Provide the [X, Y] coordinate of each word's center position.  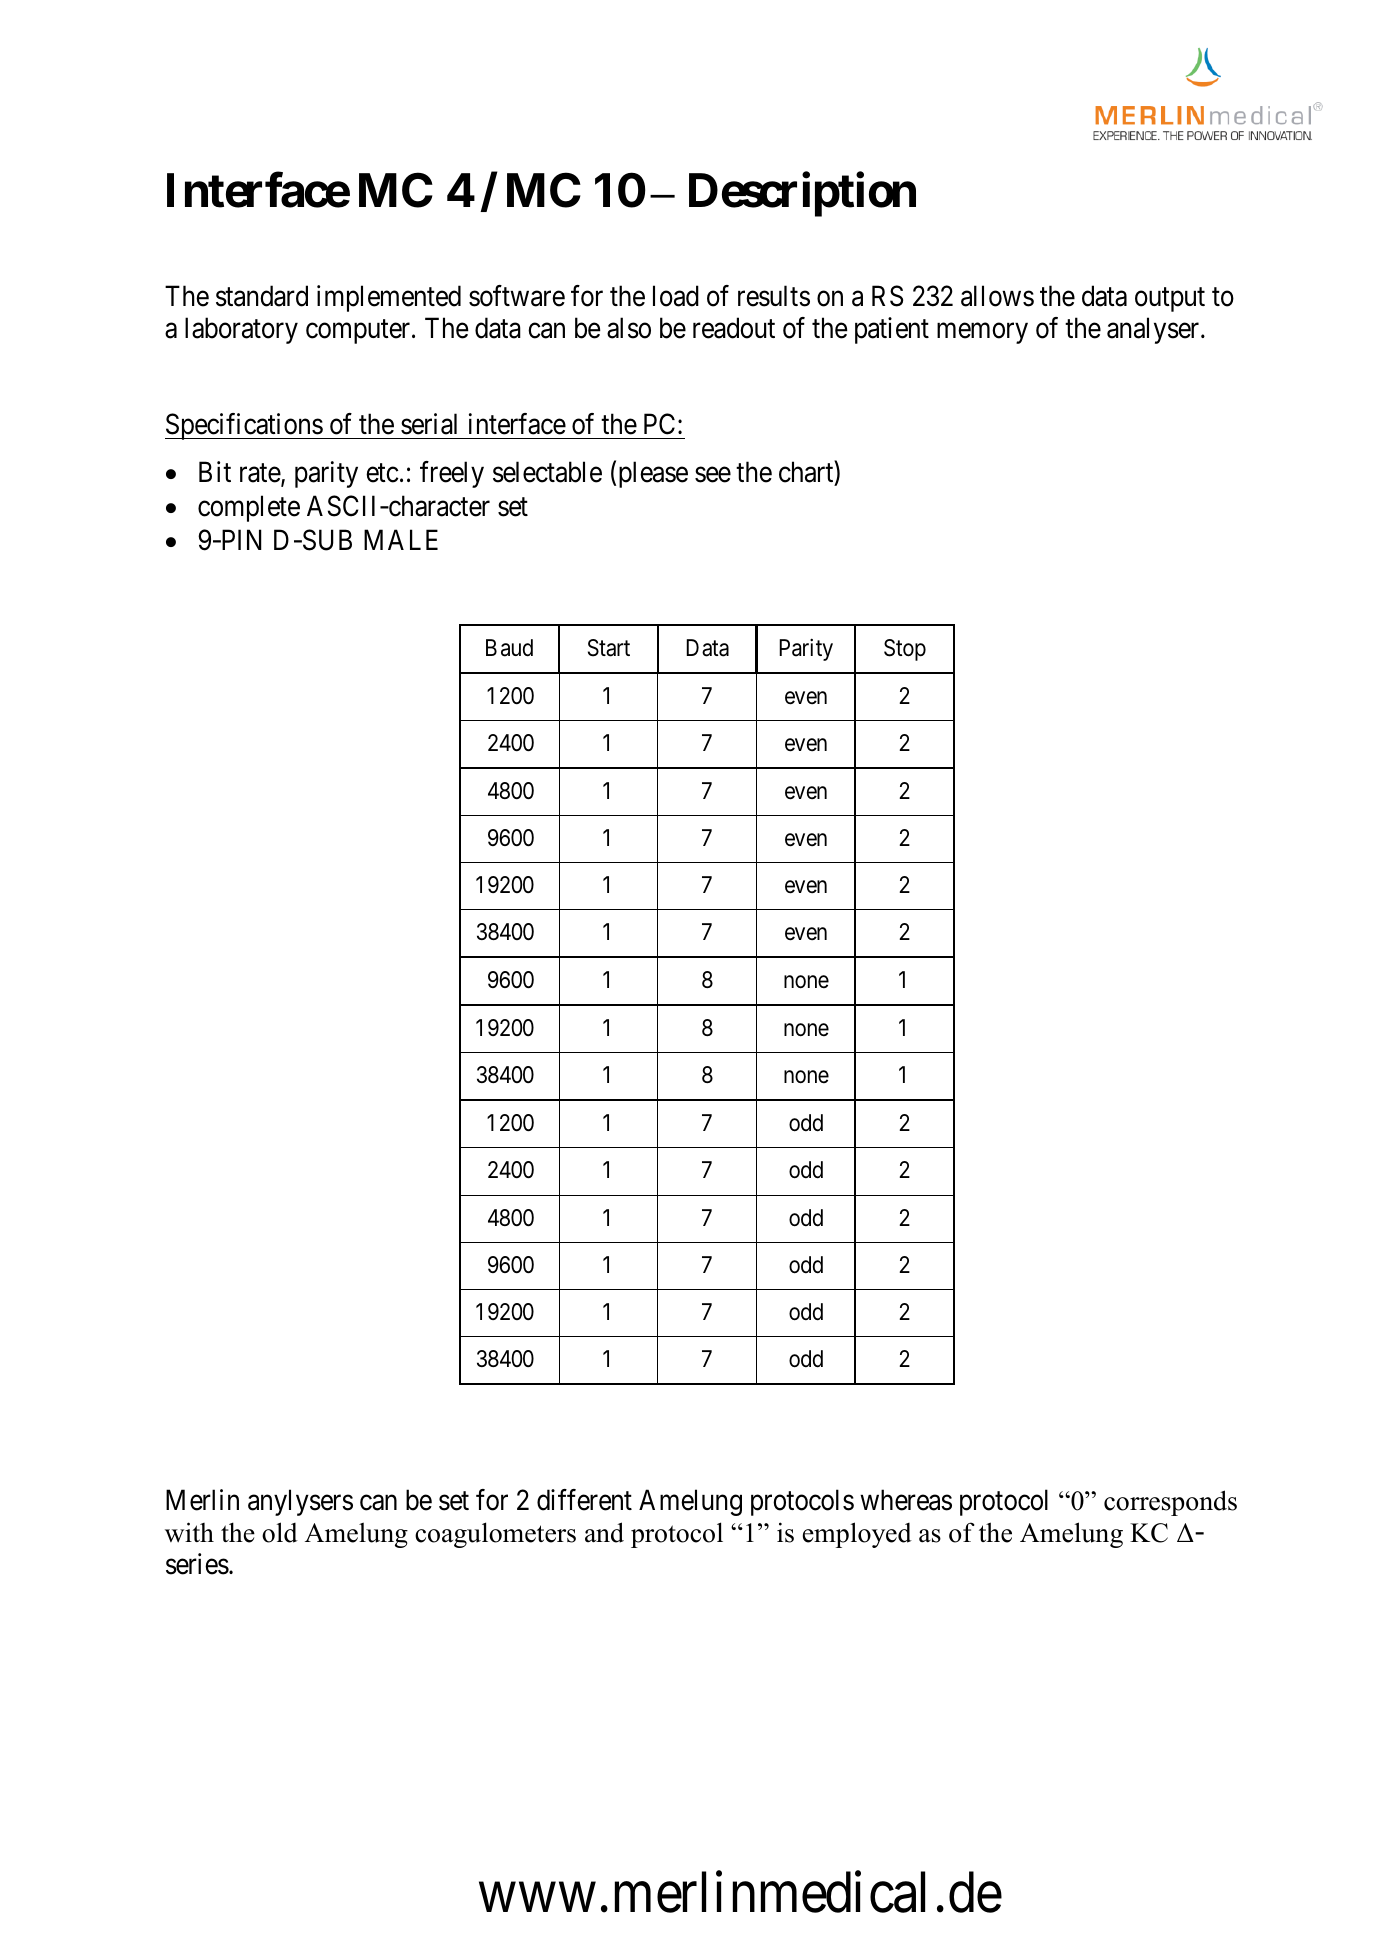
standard [262, 296]
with [189, 1532]
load [676, 296]
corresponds [1170, 1503]
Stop [905, 650]
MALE [401, 540]
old [280, 1532]
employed [857, 1535]
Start [609, 648]
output [1170, 300]
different [584, 1500]
